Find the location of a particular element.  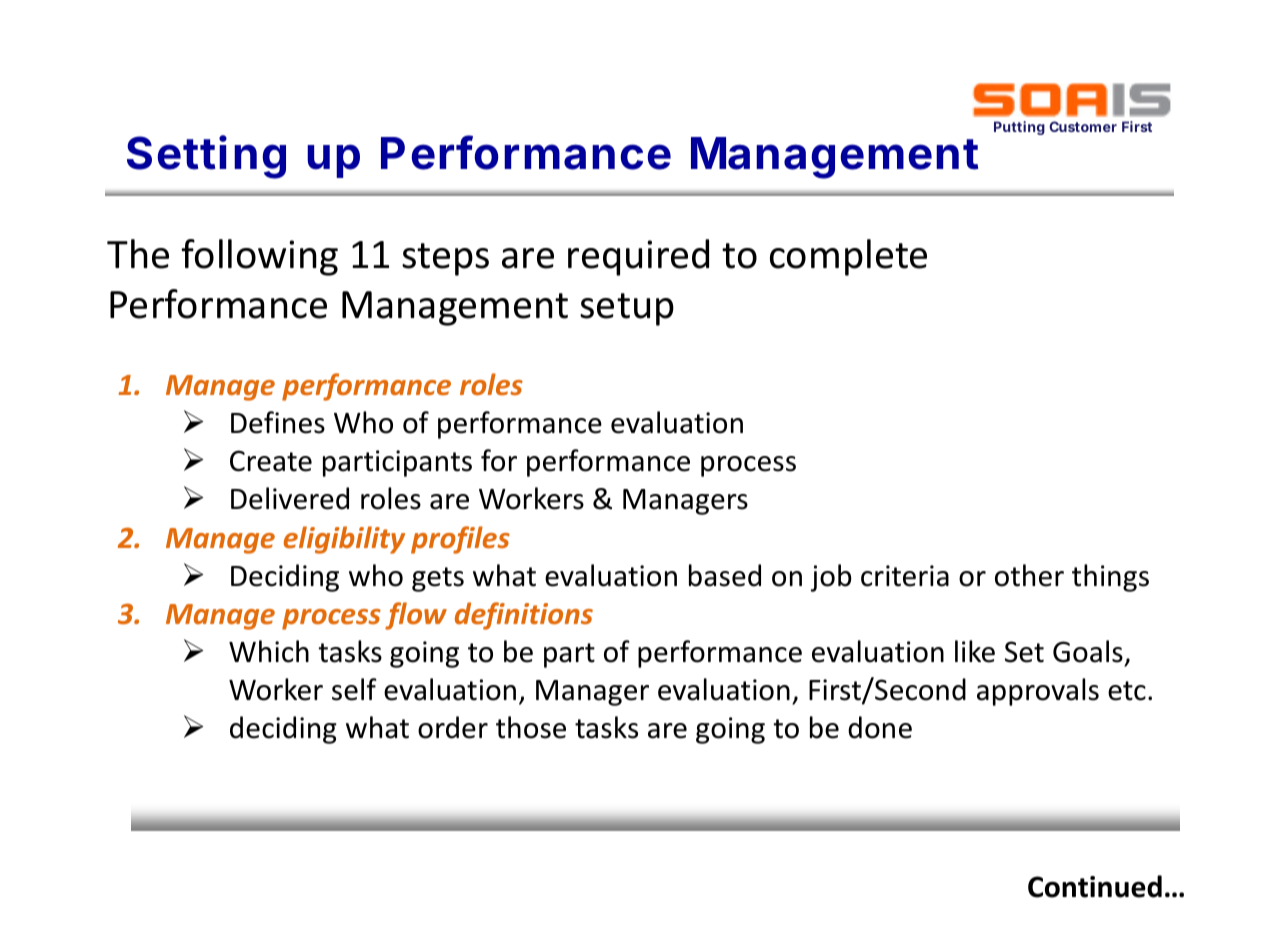

like is located at coordinates (975, 651).
